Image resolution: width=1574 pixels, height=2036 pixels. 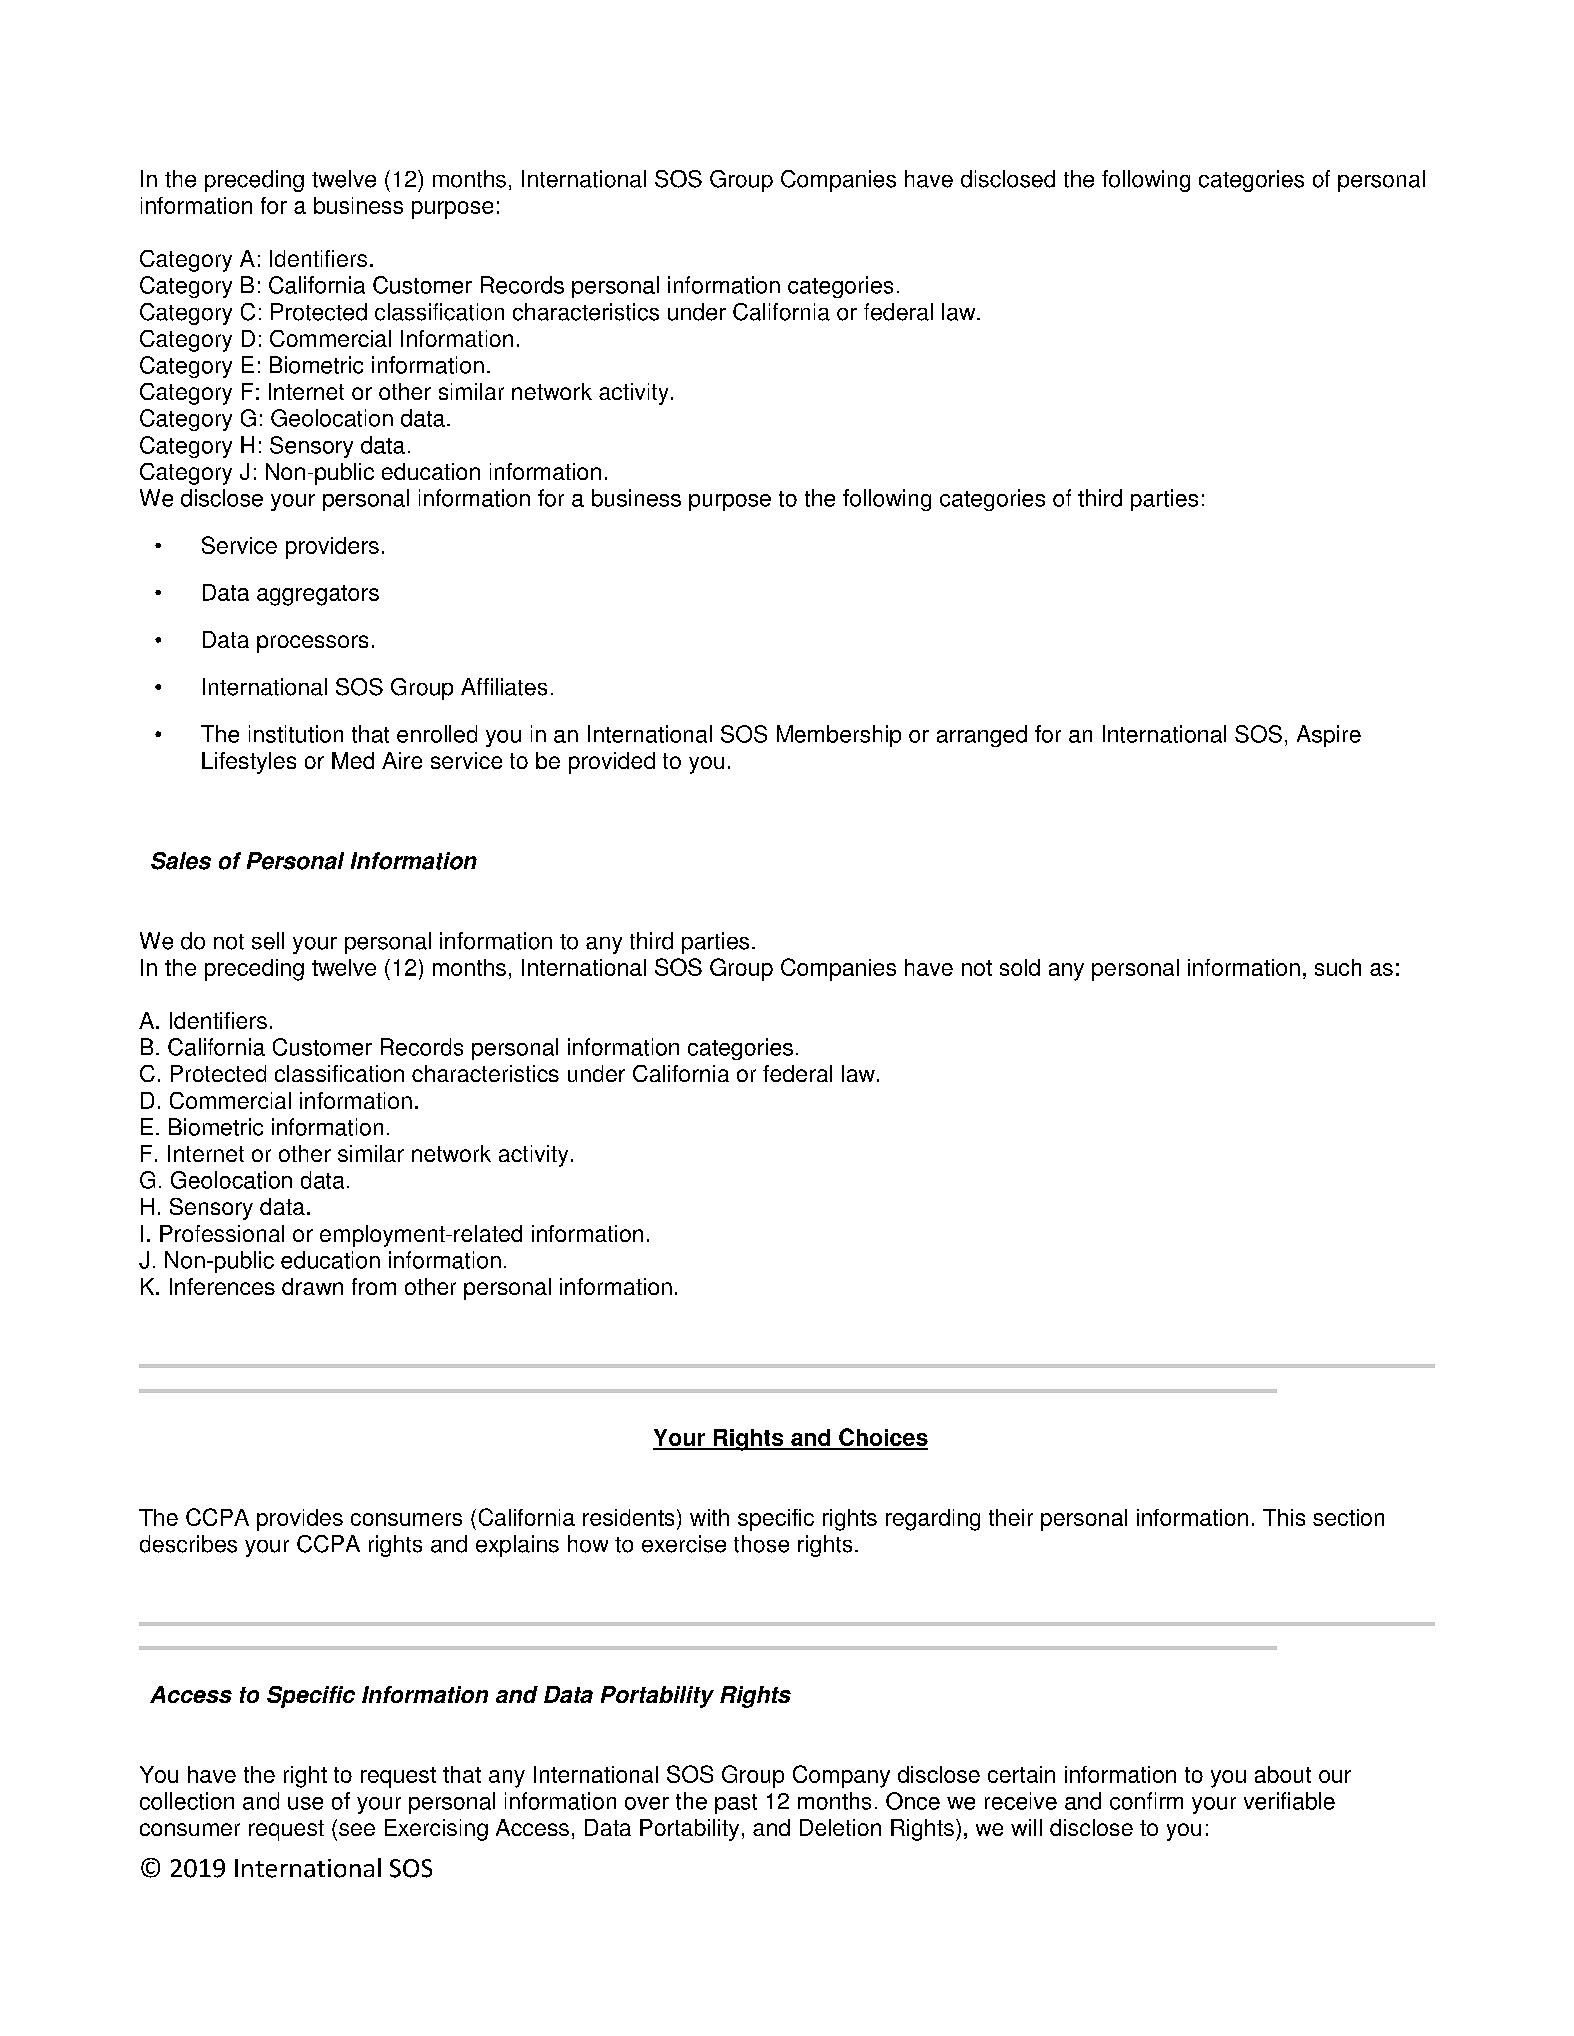 What do you see at coordinates (1329, 736) in the document?
I see `Aspire` at bounding box center [1329, 736].
